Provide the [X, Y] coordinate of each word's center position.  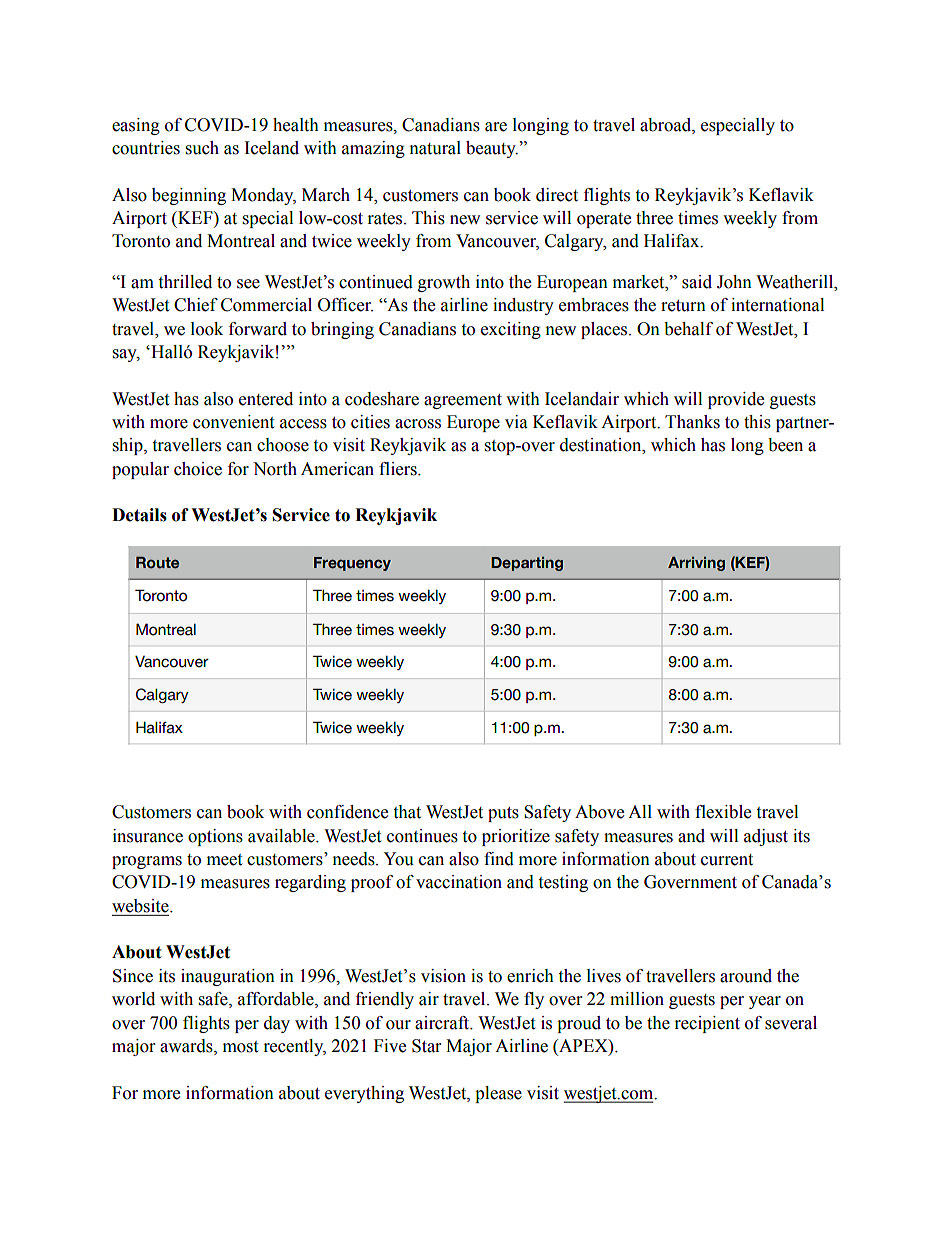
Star [426, 1046]
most [240, 1047]
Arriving [696, 564]
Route [157, 562]
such [202, 148]
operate [604, 220]
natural [435, 148]
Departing [527, 564]
